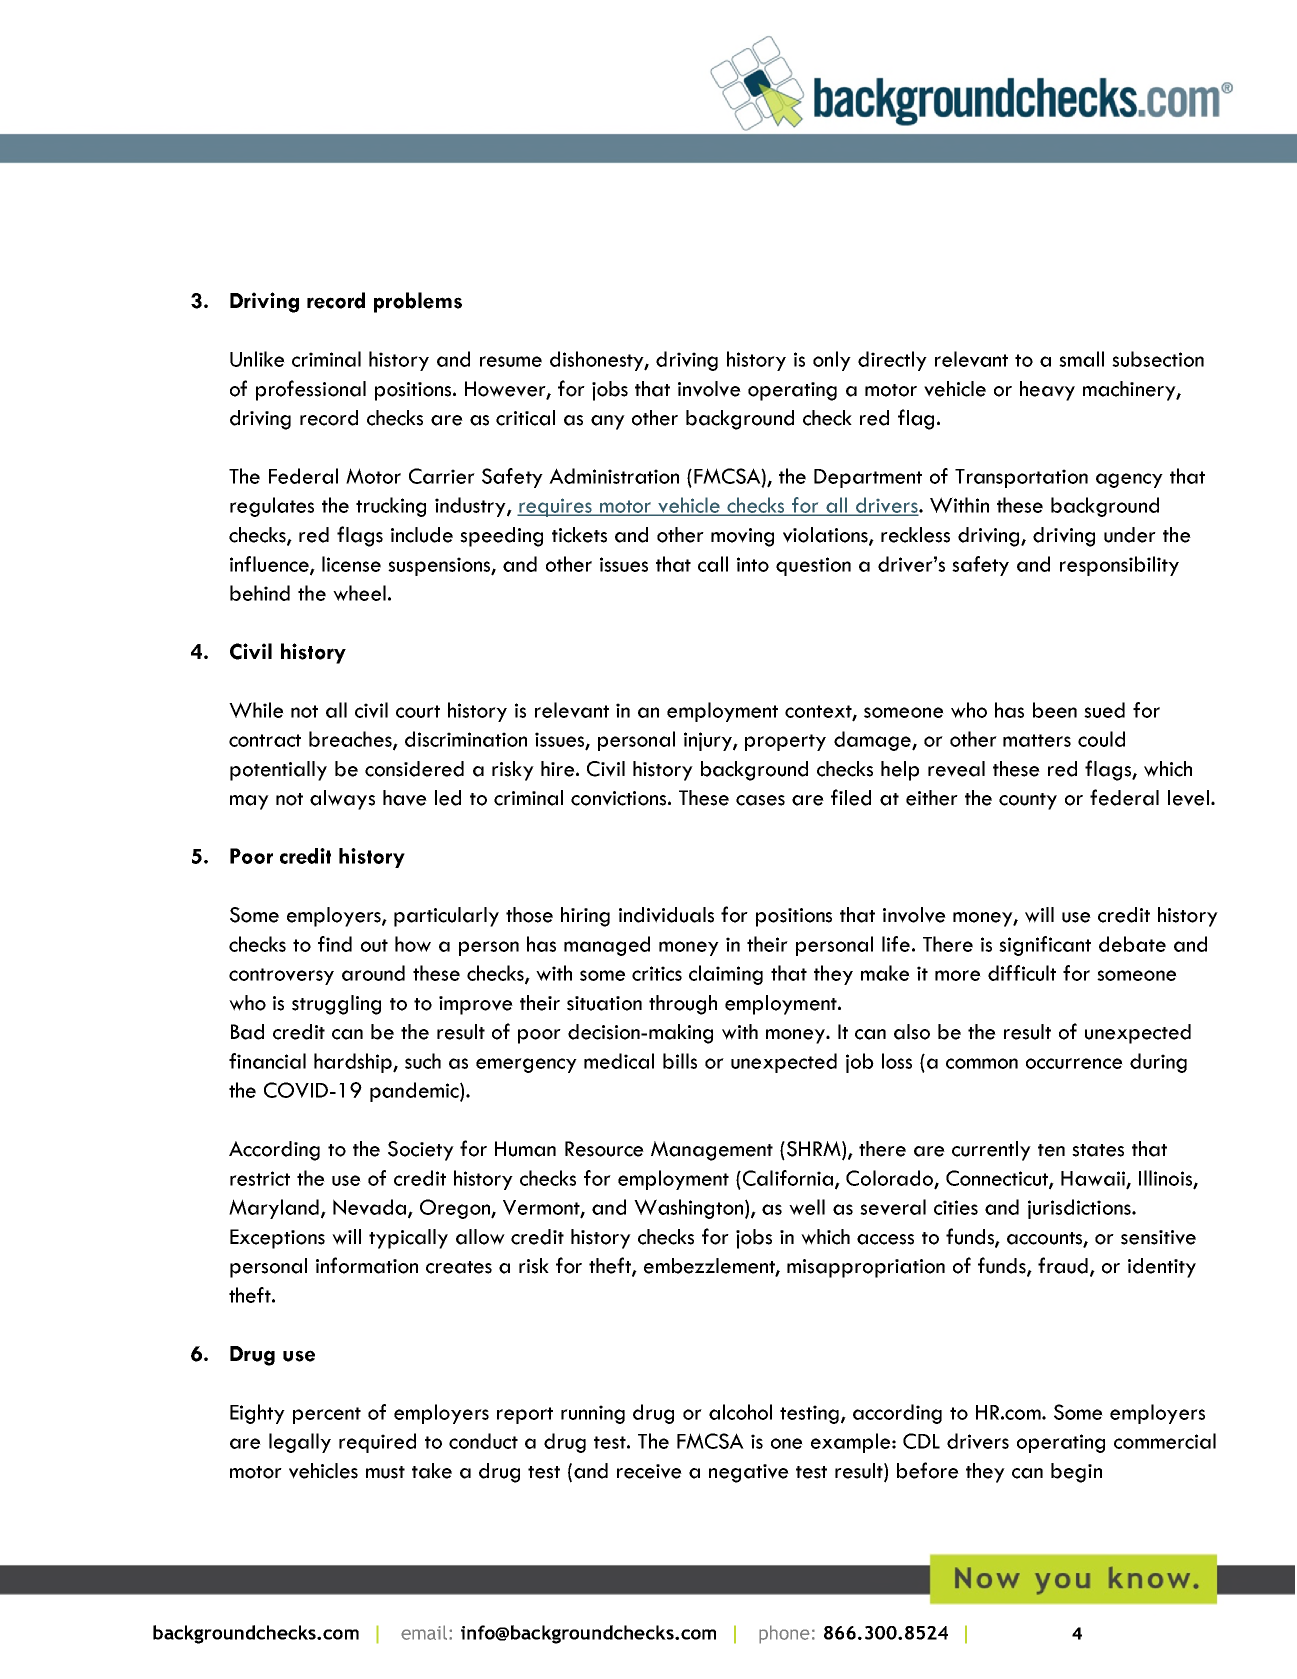  What do you see at coordinates (1076, 1473) in the page?
I see `begin` at bounding box center [1076, 1473].
